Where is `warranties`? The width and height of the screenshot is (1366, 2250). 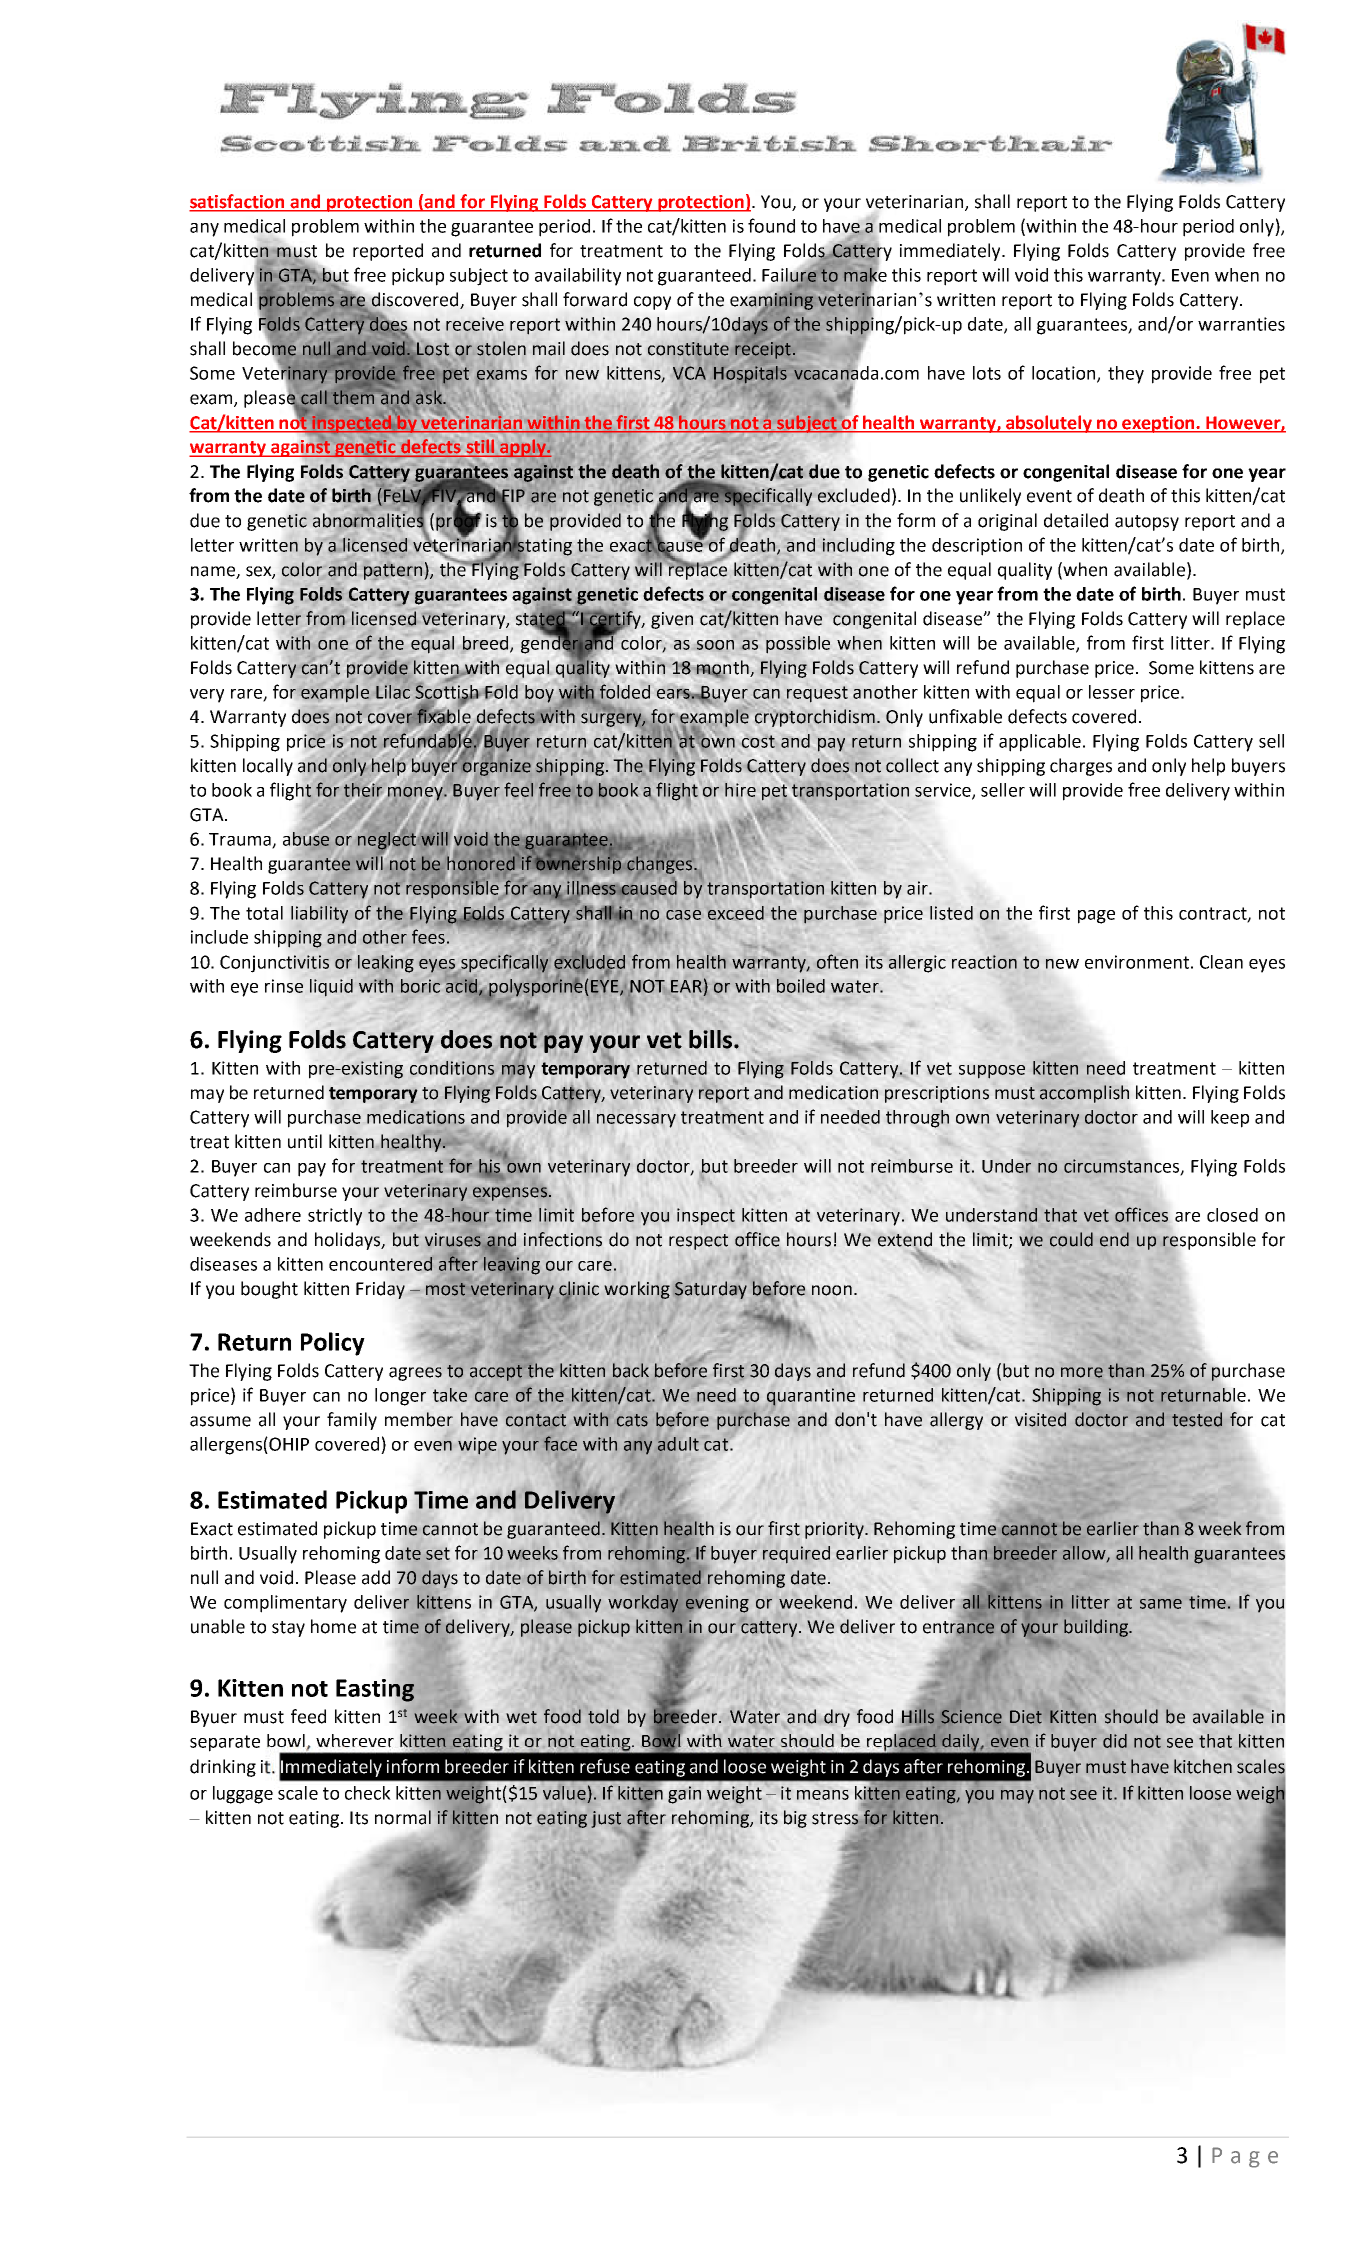 warranties is located at coordinates (1241, 324).
